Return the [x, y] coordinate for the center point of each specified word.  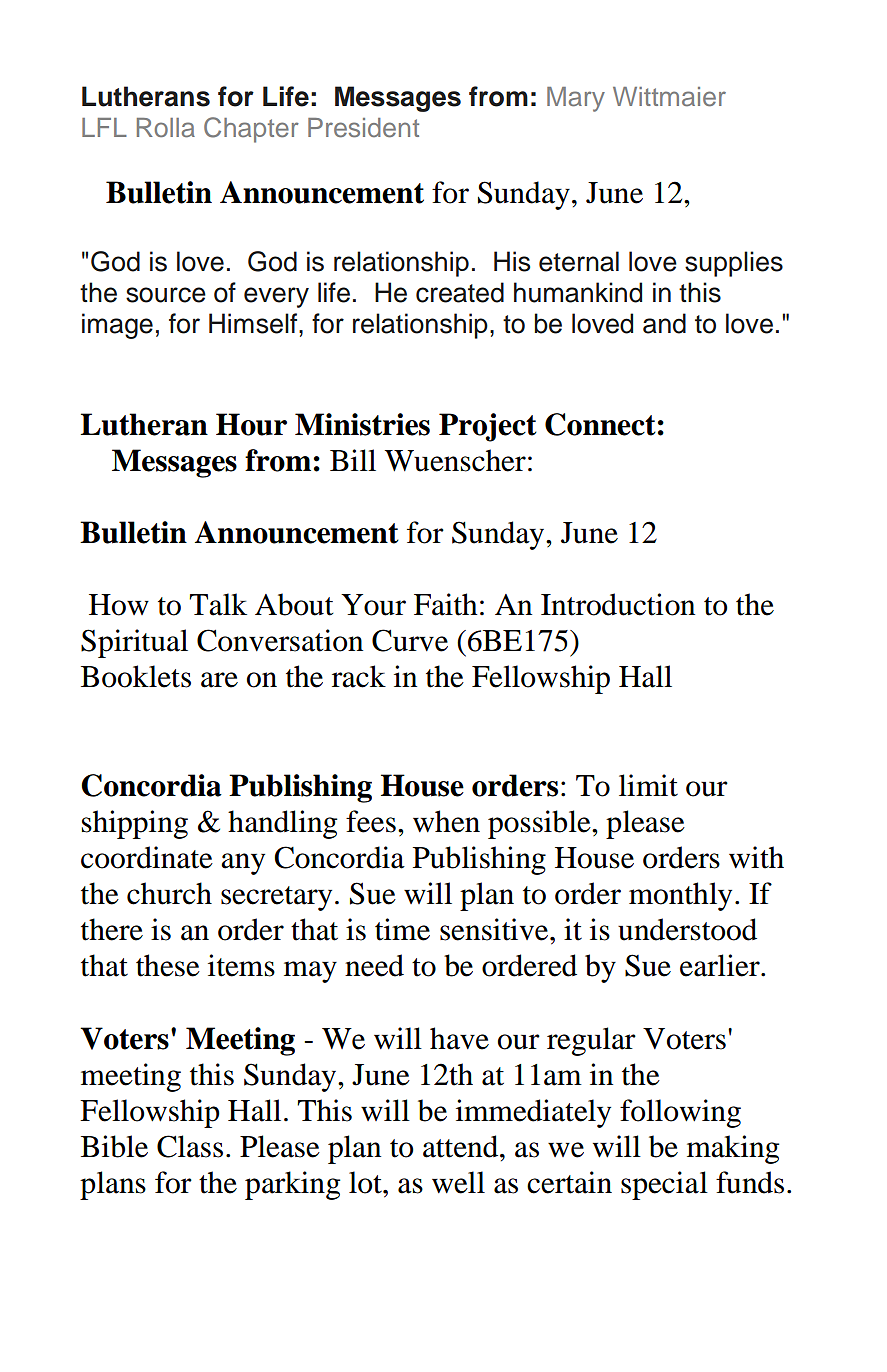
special [664, 1185]
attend [462, 1146]
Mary [576, 99]
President [363, 128]
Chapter [251, 130]
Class [190, 1146]
